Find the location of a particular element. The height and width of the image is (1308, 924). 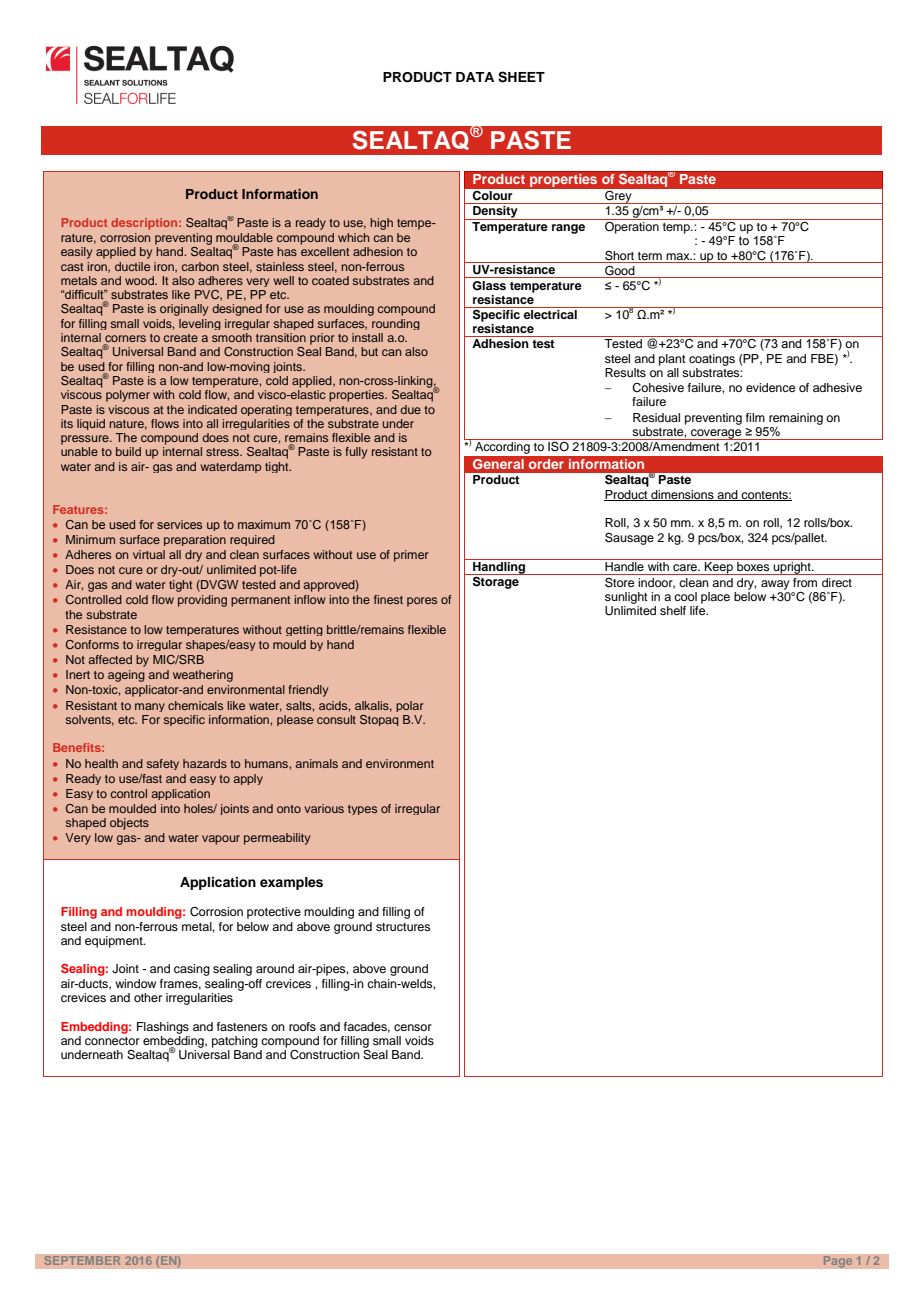

virtual is located at coordinates (149, 554).
